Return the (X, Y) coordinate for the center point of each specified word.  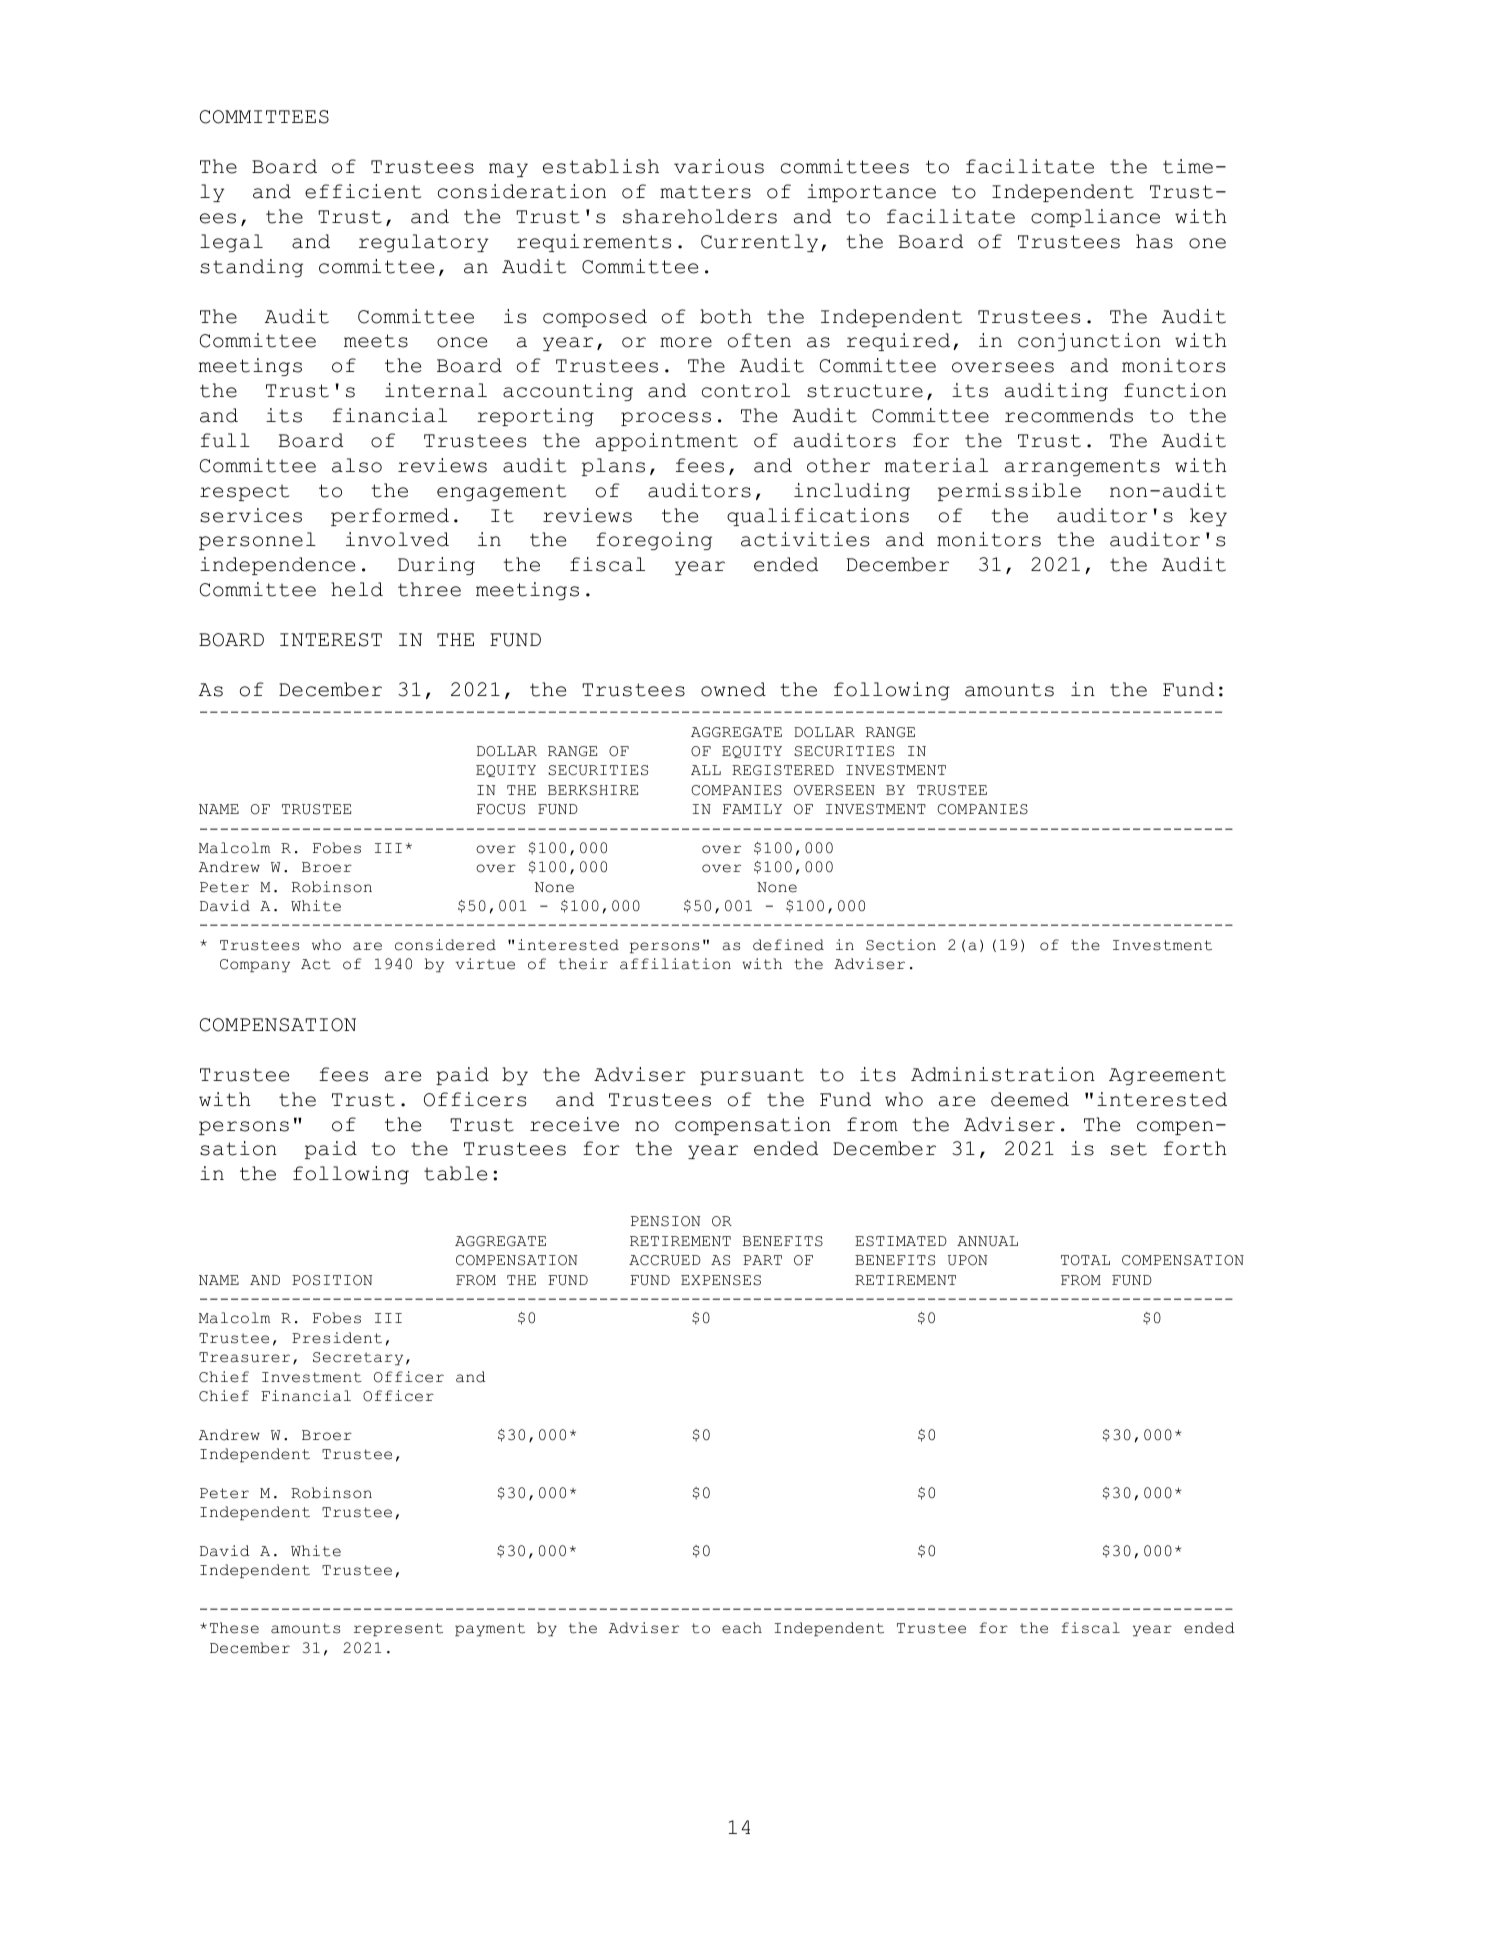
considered (445, 945)
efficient (363, 191)
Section (901, 945)
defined (788, 945)
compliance (1095, 218)
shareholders (700, 216)
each (742, 1628)
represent (398, 1630)
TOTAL (1085, 1260)
